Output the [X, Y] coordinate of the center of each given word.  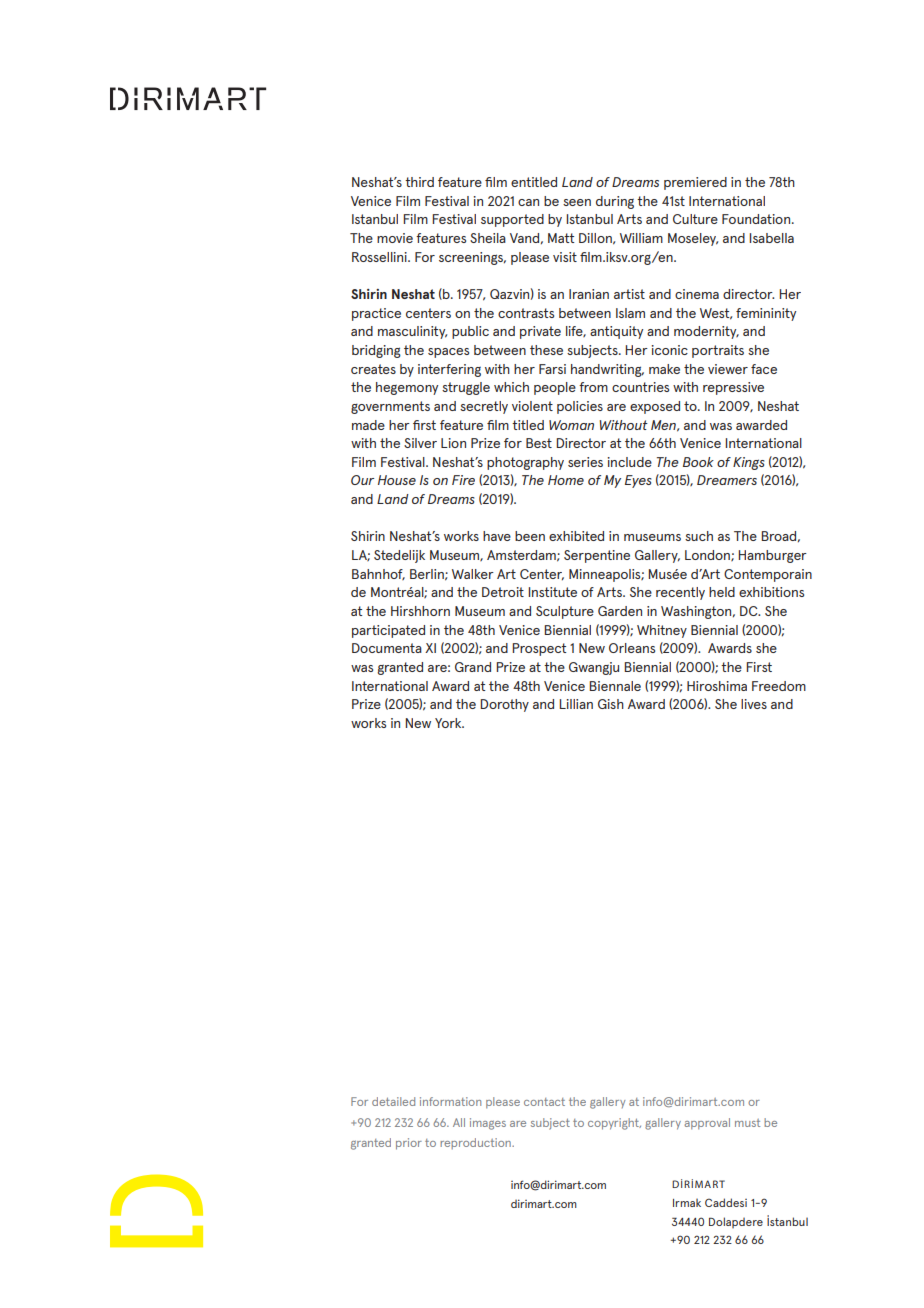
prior [409, 1144]
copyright [614, 1124]
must [747, 1123]
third [419, 182]
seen [577, 202]
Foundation [757, 219]
